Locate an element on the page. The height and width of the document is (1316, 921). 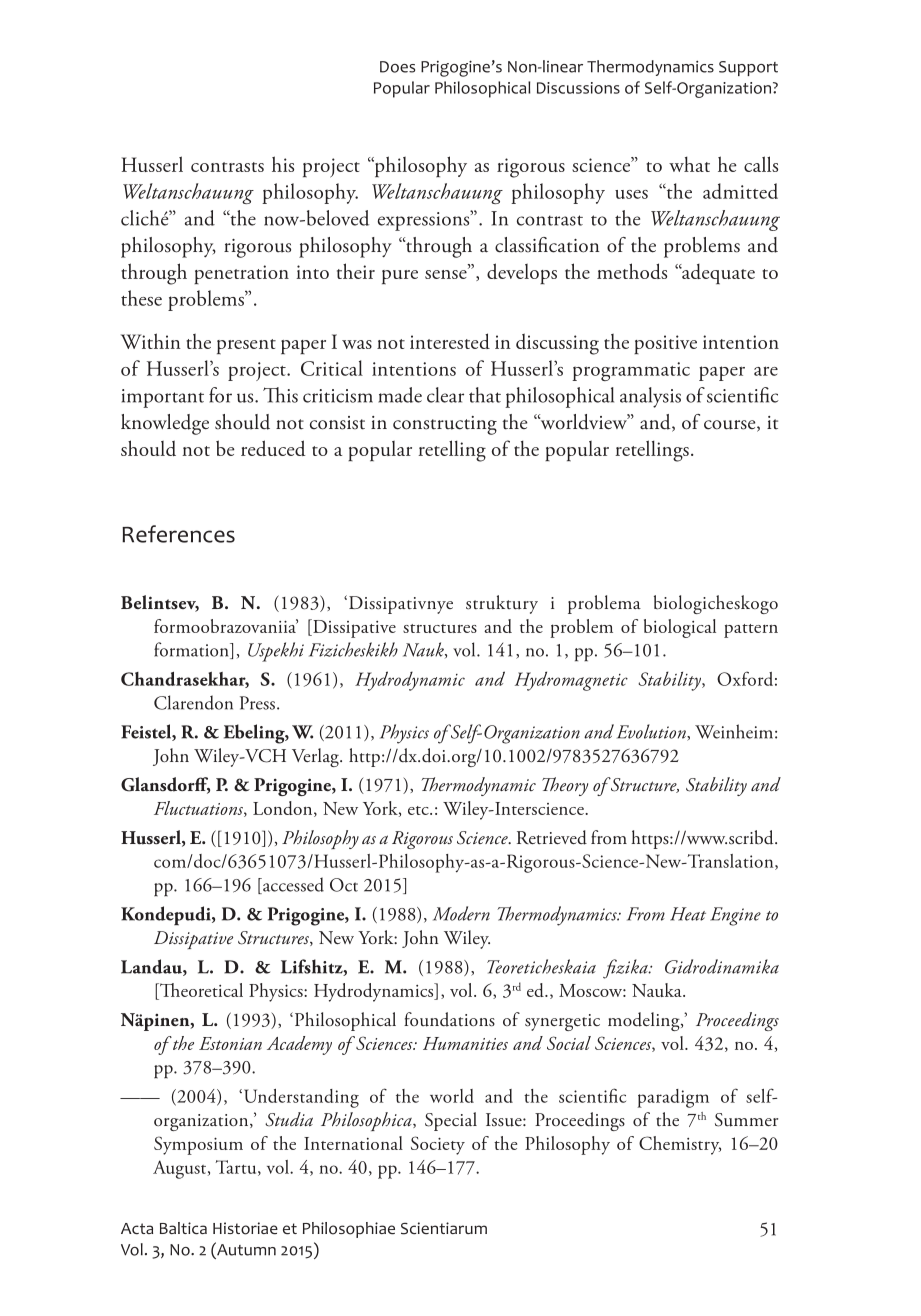
Does is located at coordinates (397, 67).
